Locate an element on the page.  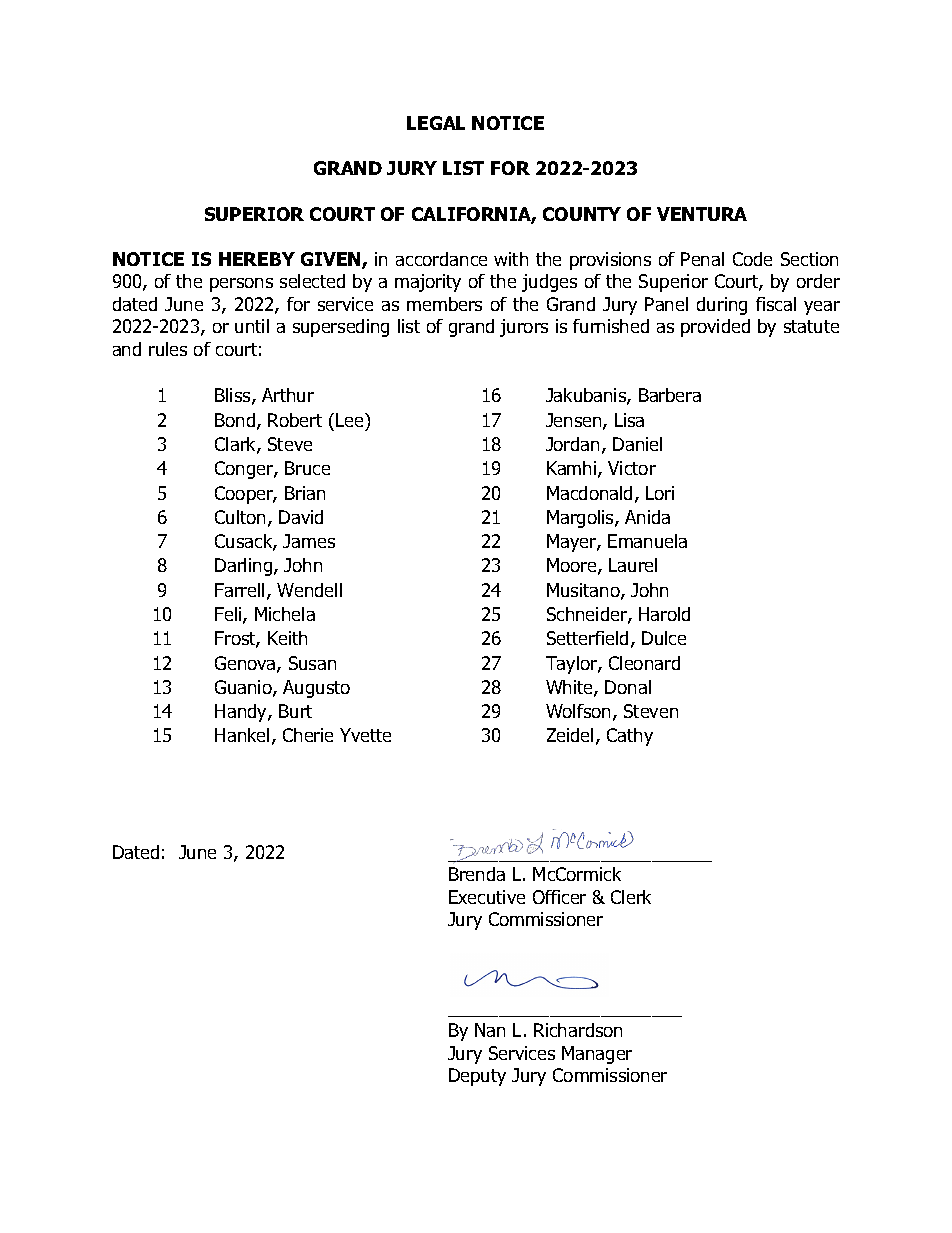
Bliss is located at coordinates (234, 396).
